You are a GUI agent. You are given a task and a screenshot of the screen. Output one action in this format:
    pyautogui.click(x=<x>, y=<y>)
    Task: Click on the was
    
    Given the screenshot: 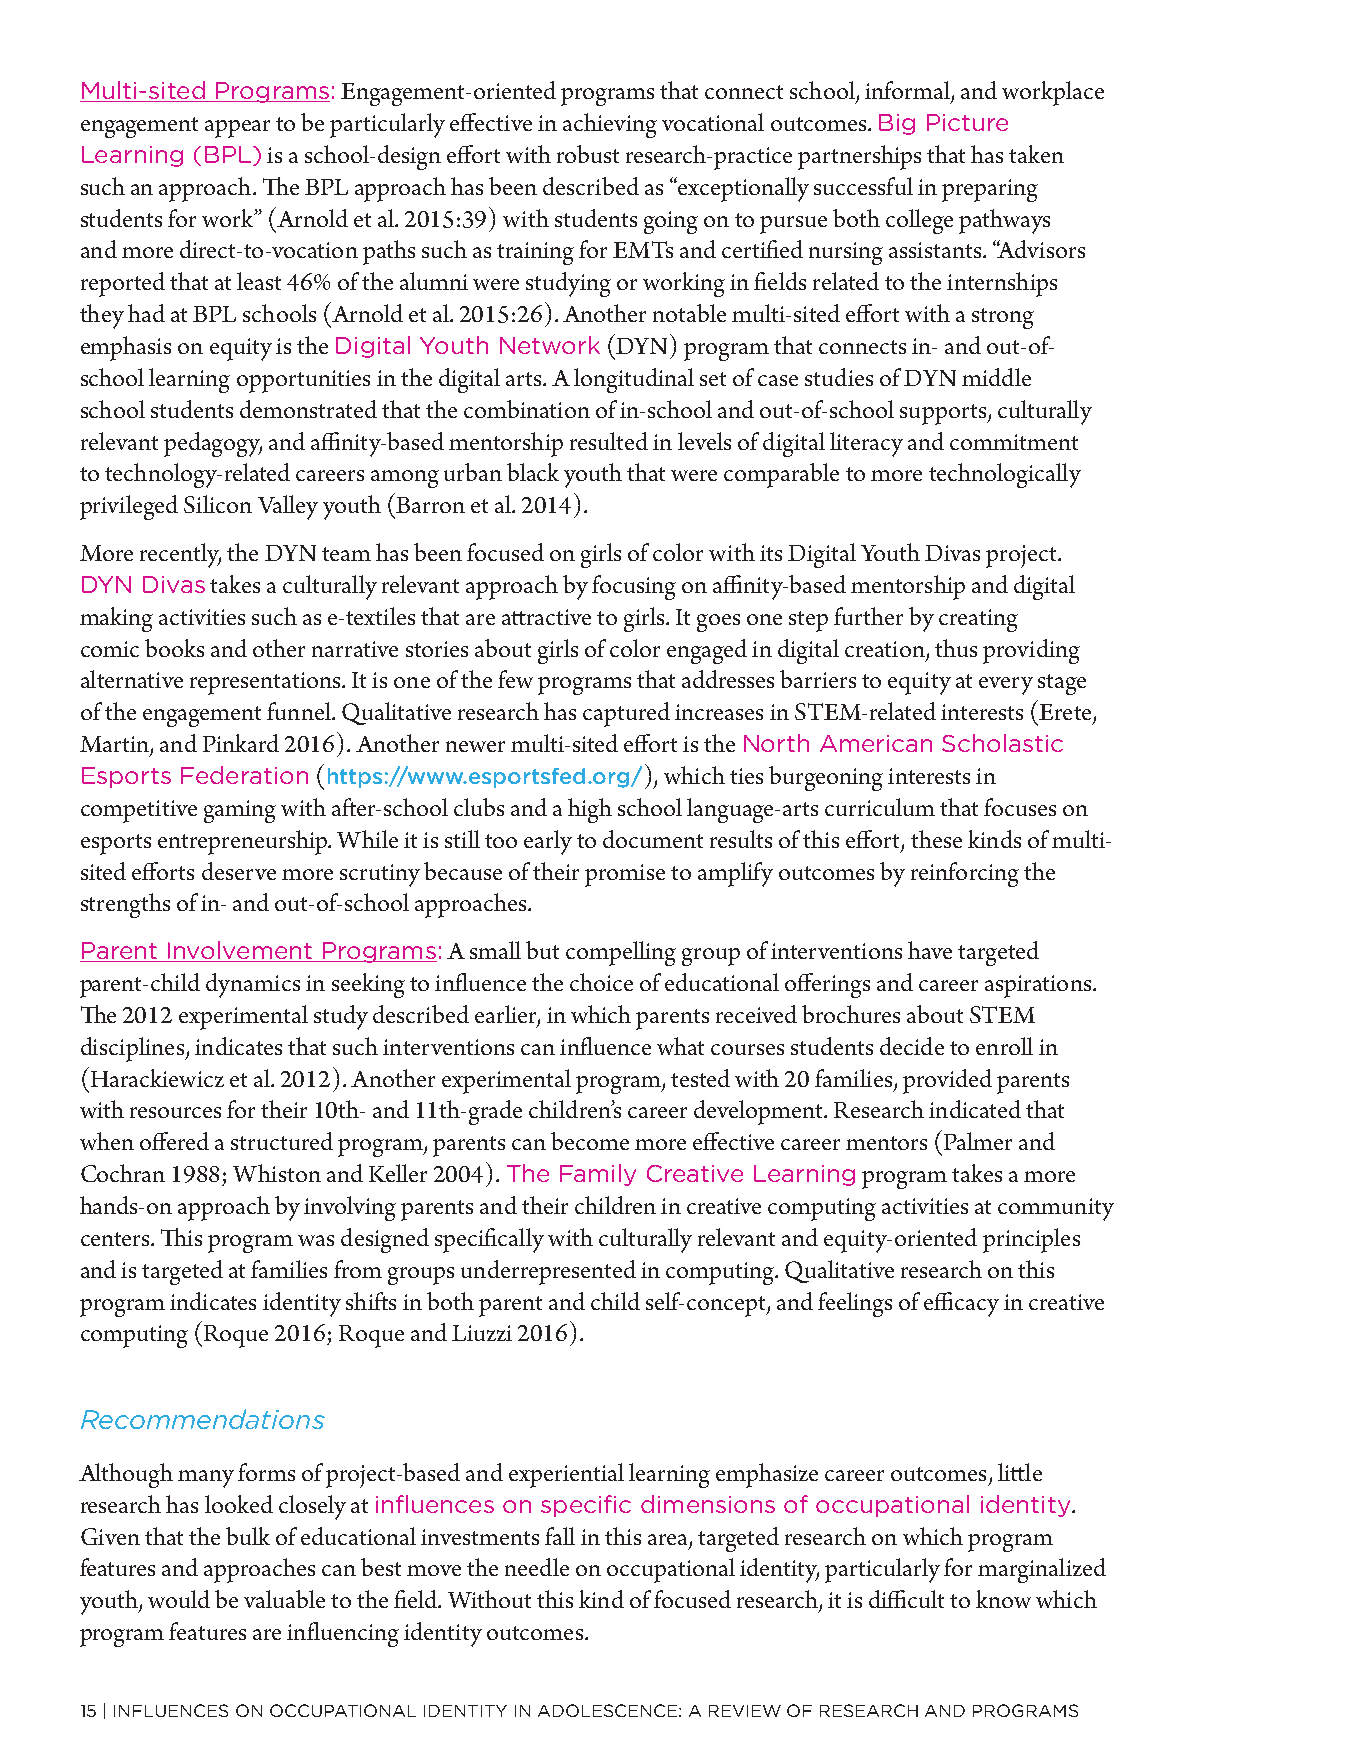 What is the action you would take?
    pyautogui.click(x=316, y=1240)
